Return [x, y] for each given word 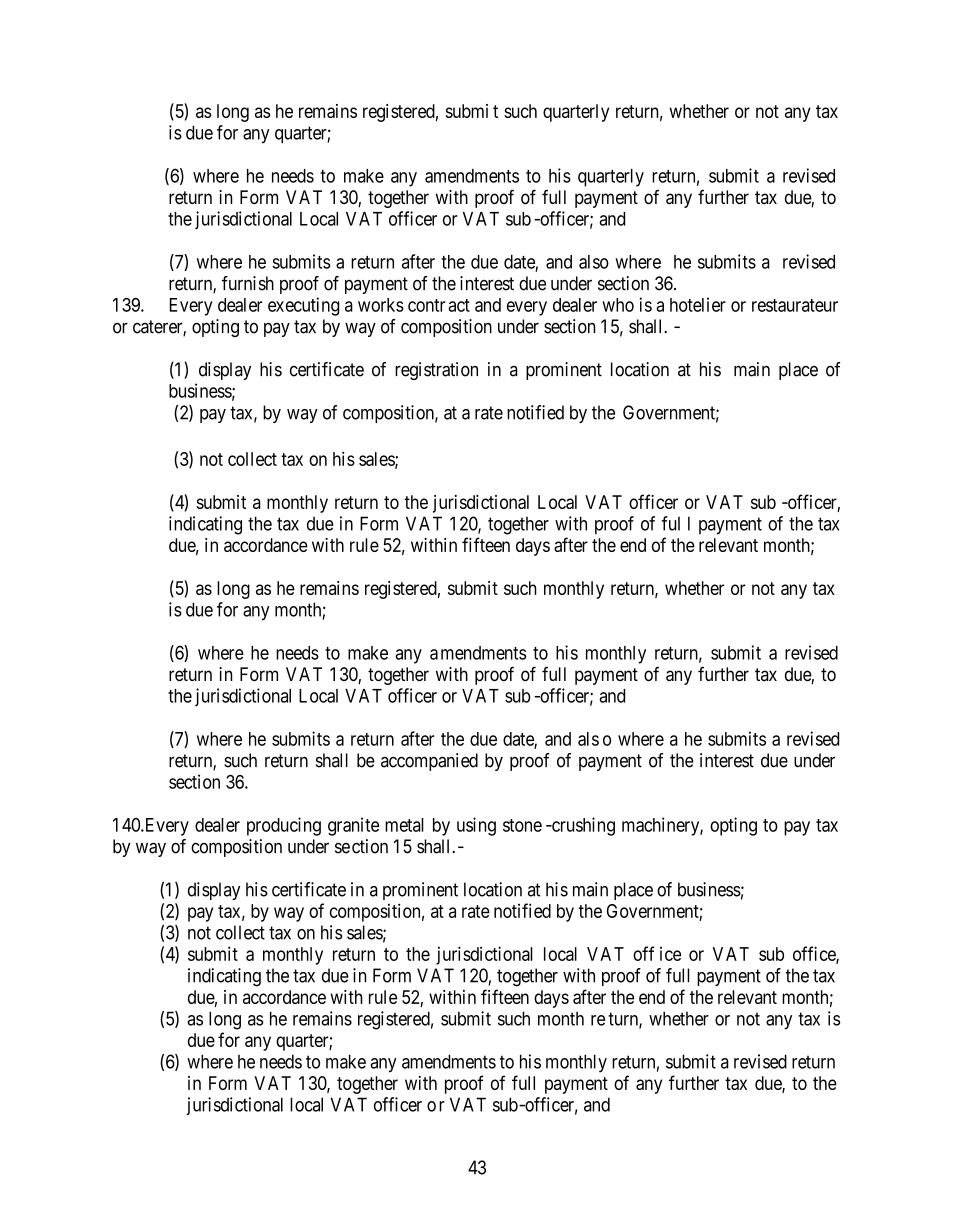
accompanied [429, 762]
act [459, 305]
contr [426, 305]
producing [284, 826]
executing [304, 306]
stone [522, 825]
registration [436, 371]
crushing [582, 826]
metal [404, 825]
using [476, 826]
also [594, 262]
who [618, 305]
